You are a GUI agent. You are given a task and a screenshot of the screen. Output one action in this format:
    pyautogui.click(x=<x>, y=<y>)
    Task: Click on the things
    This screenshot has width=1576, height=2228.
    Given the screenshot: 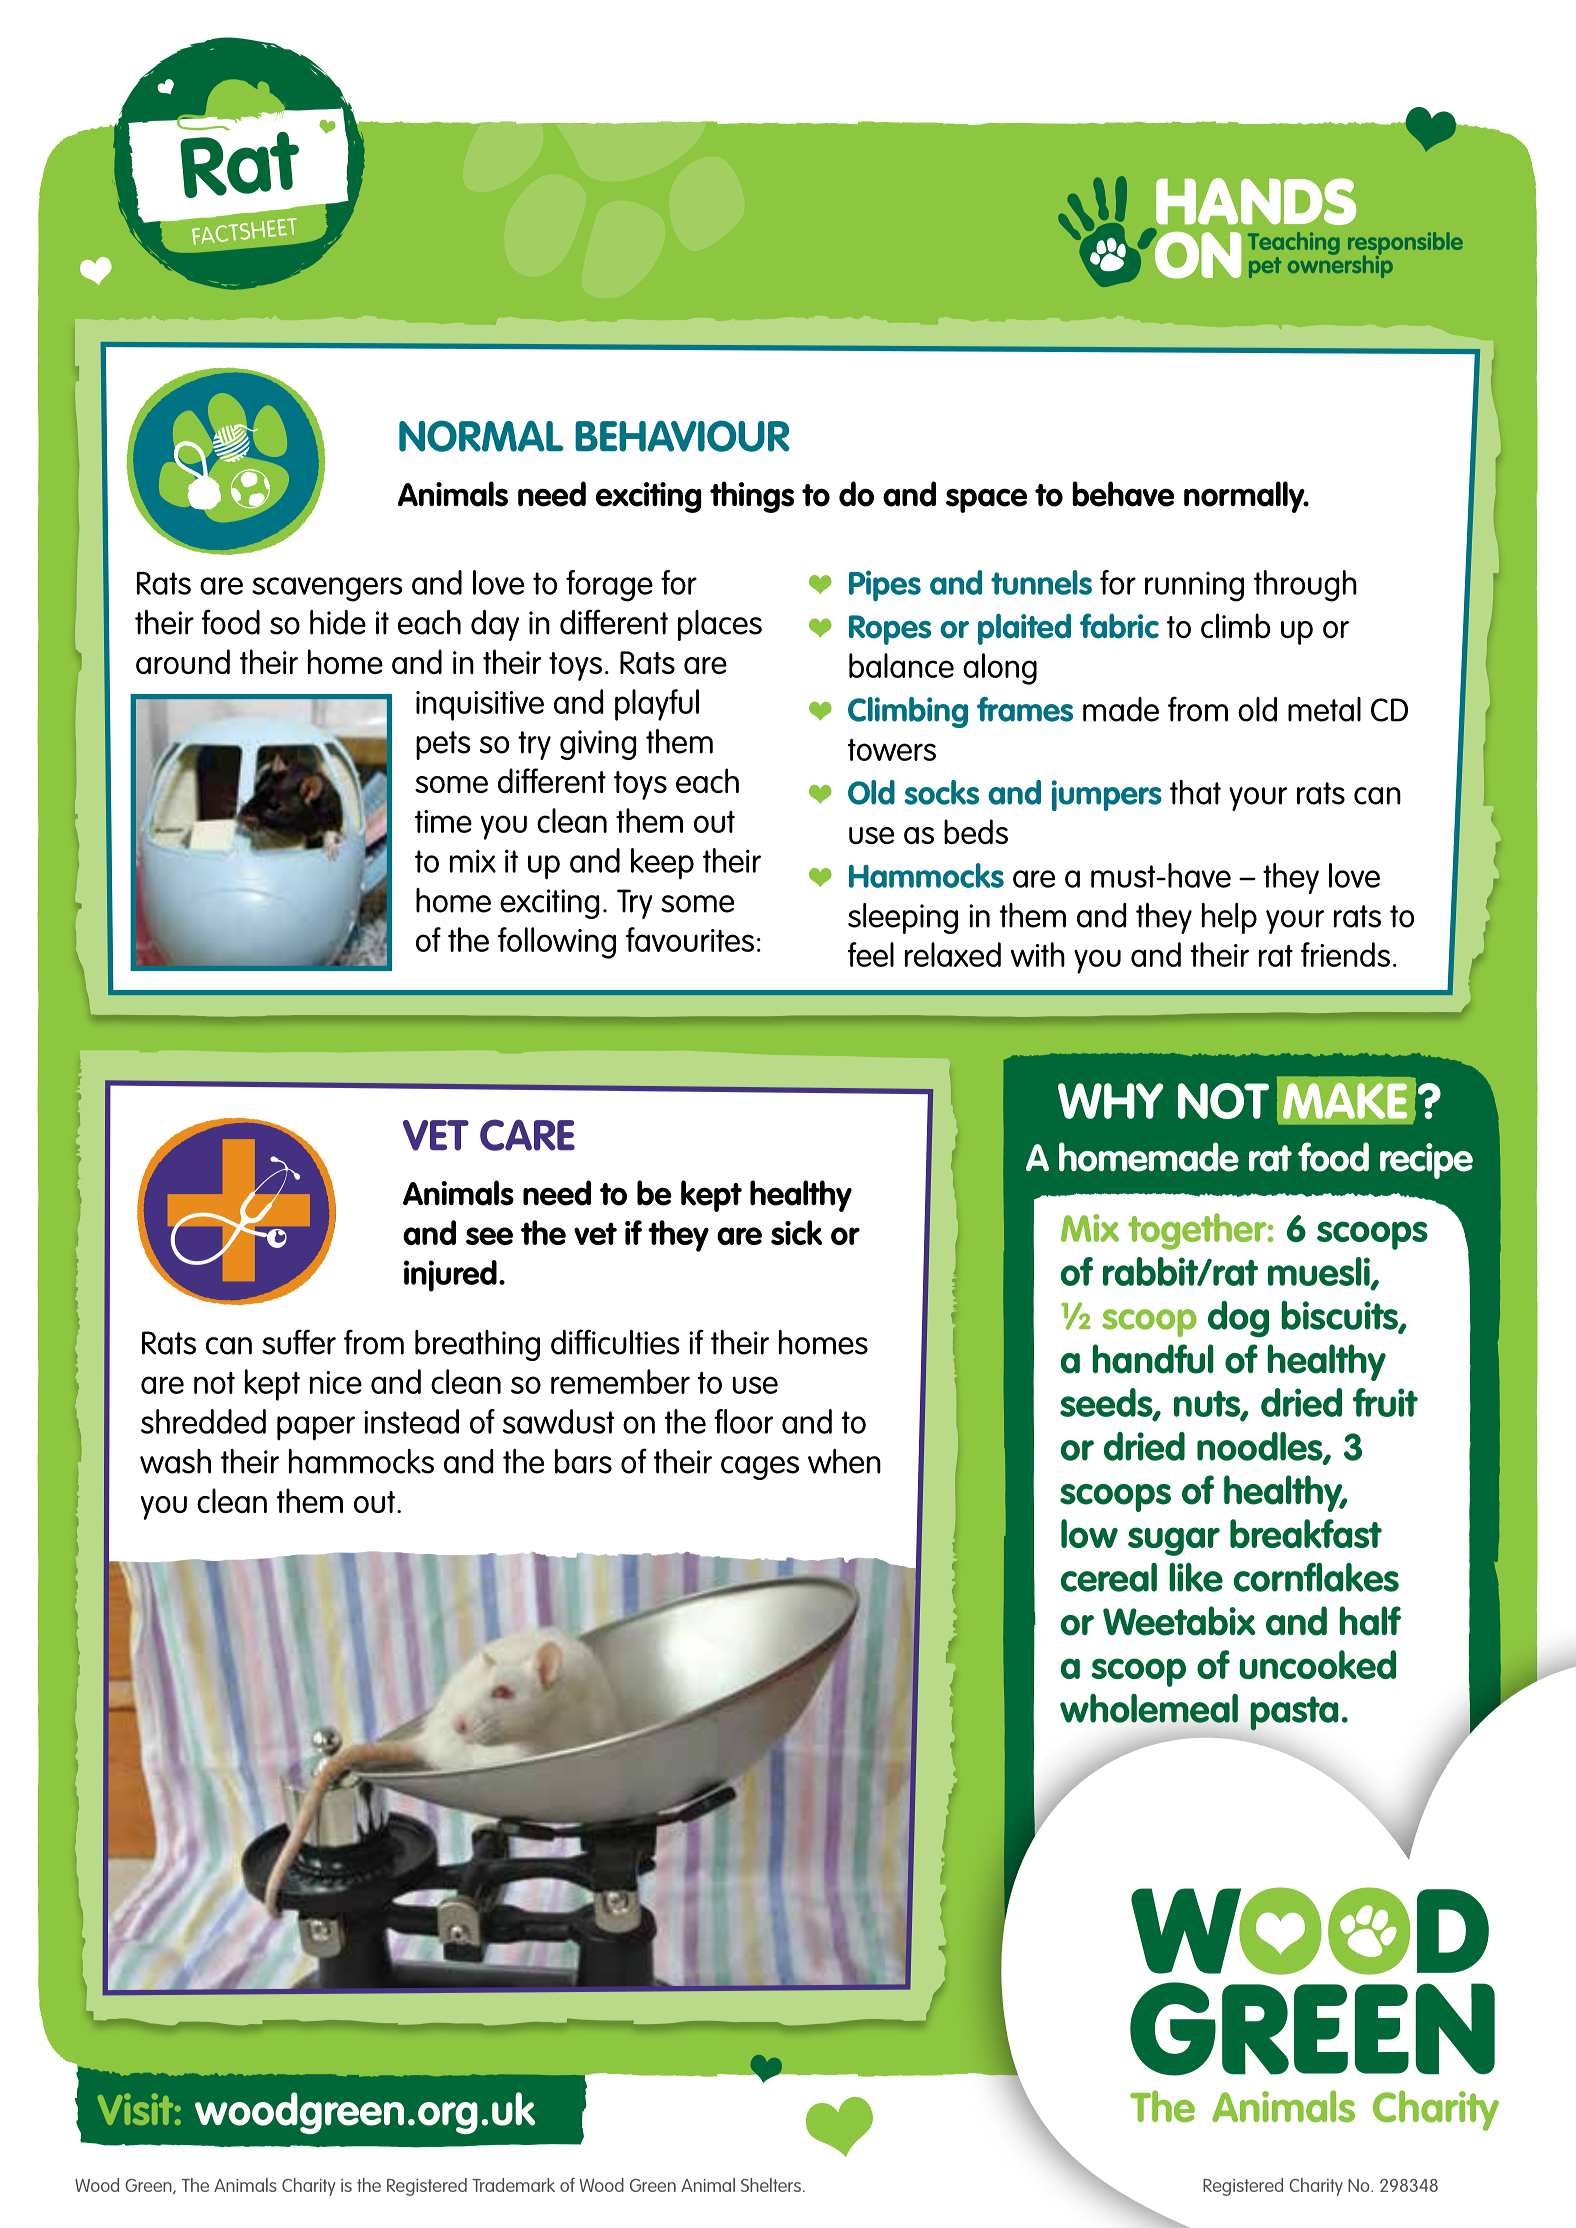 What is the action you would take?
    pyautogui.click(x=752, y=497)
